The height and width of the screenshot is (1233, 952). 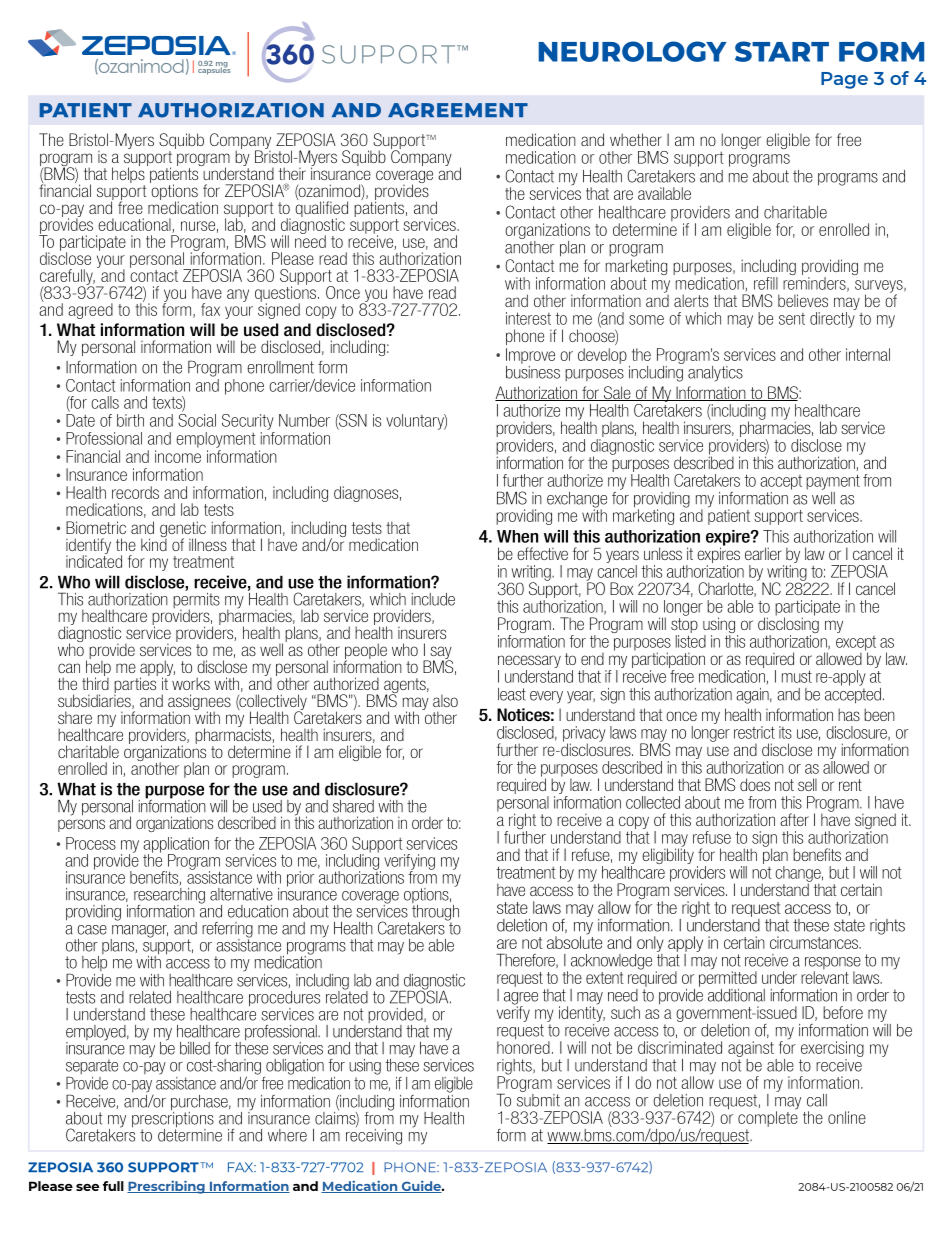 I want to click on genetic, so click(x=183, y=530).
